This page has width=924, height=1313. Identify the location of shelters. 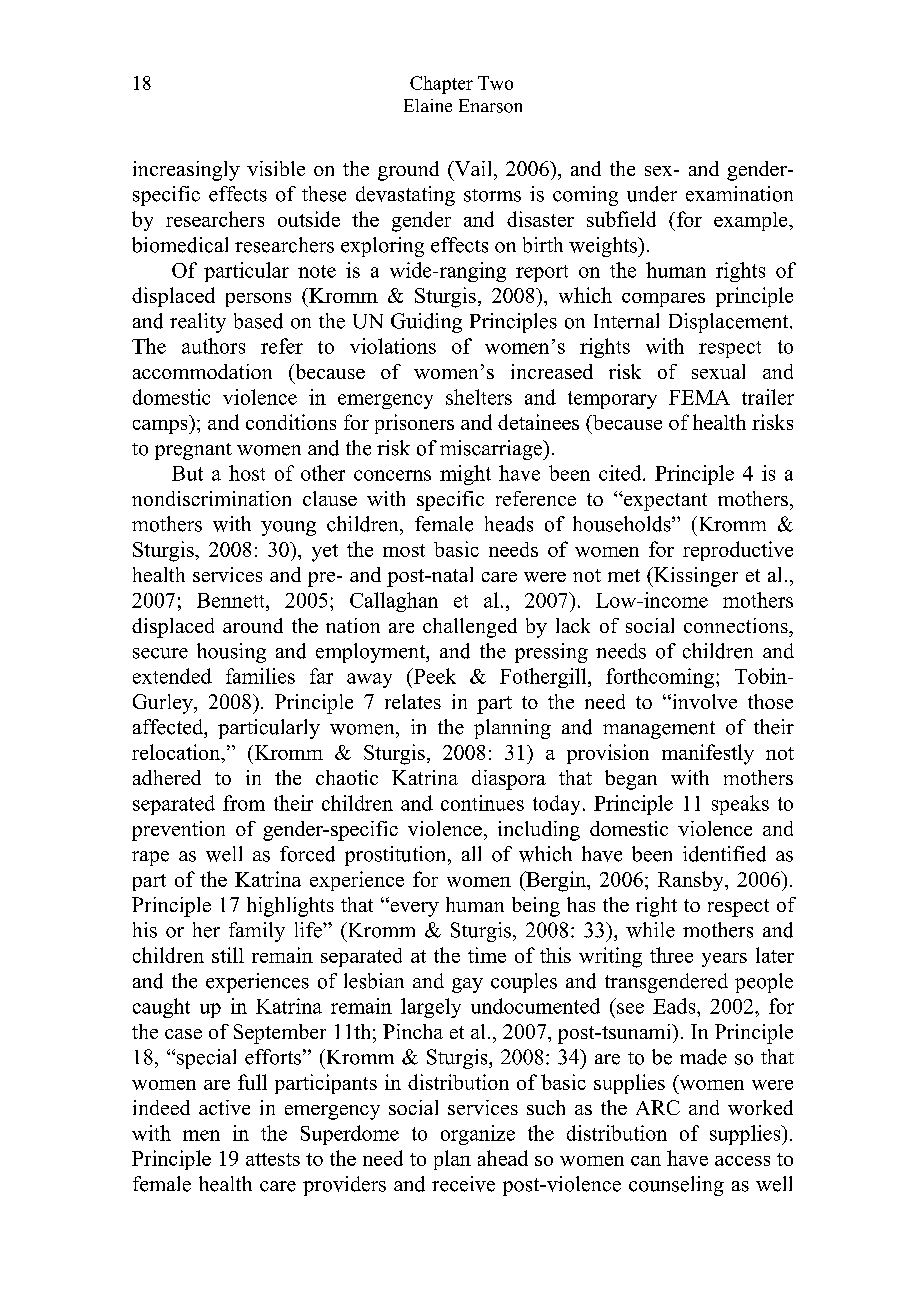
(479, 397).
